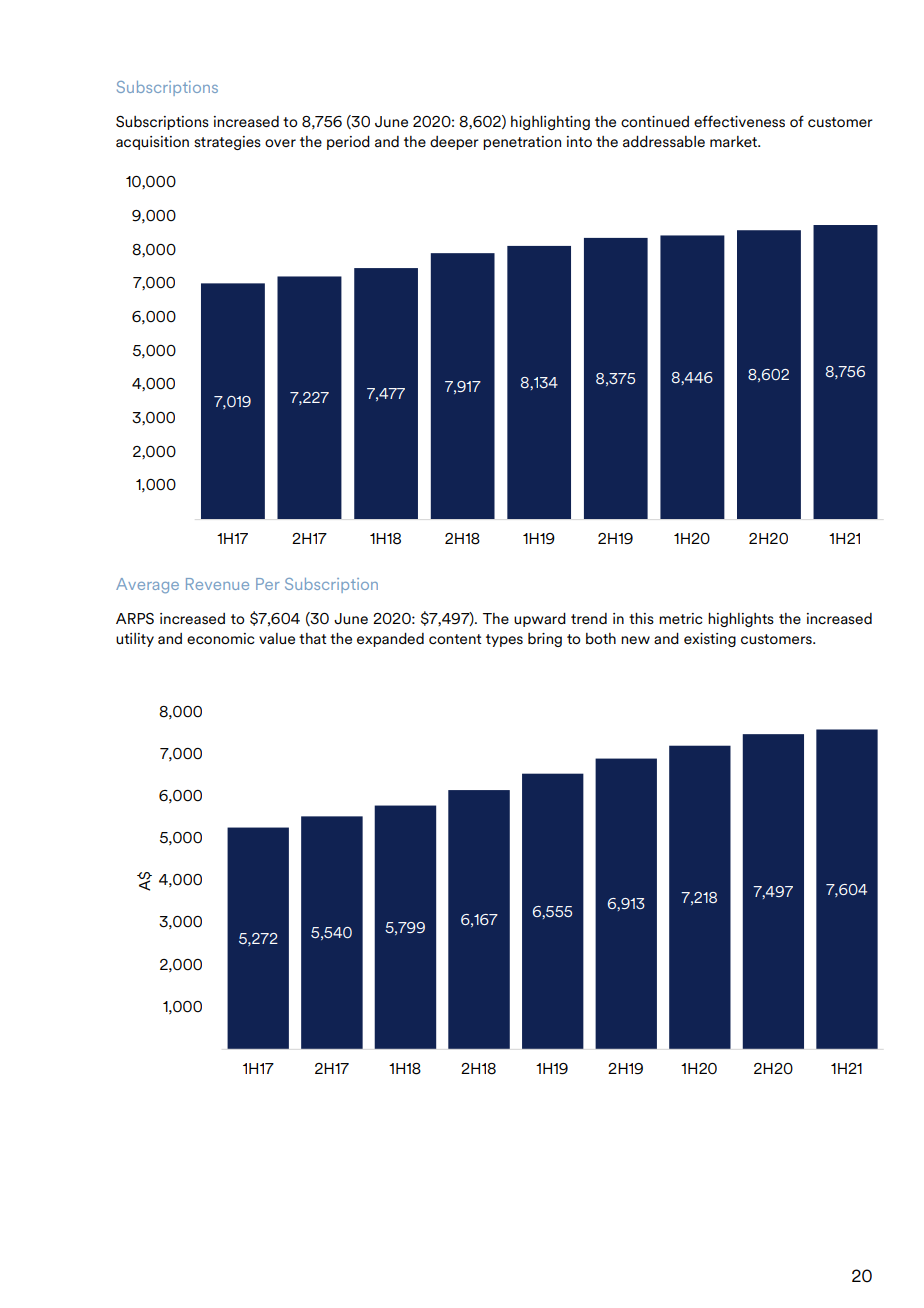  I want to click on content, so click(455, 639).
